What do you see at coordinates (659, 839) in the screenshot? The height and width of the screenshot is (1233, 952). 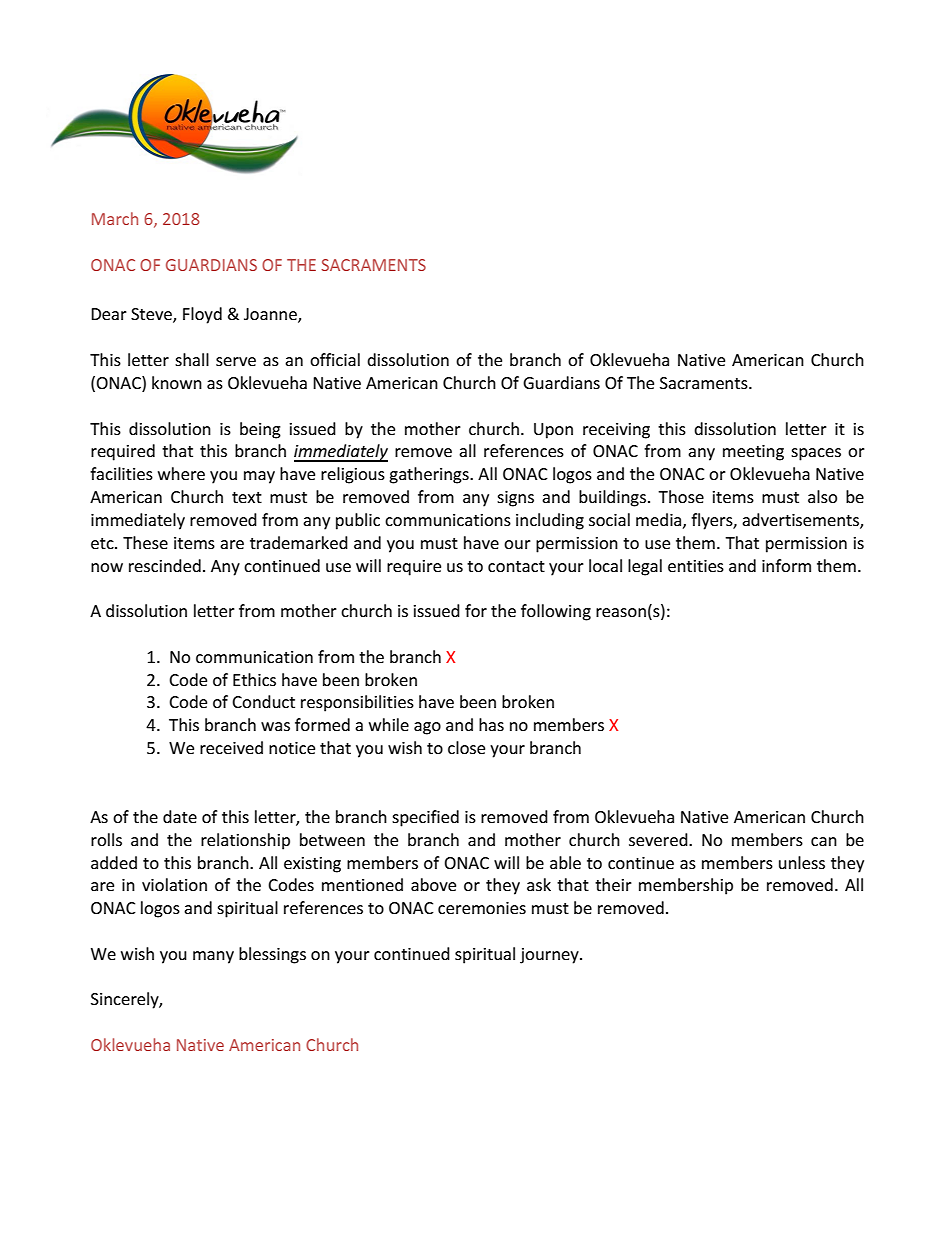 I see `severed` at bounding box center [659, 839].
